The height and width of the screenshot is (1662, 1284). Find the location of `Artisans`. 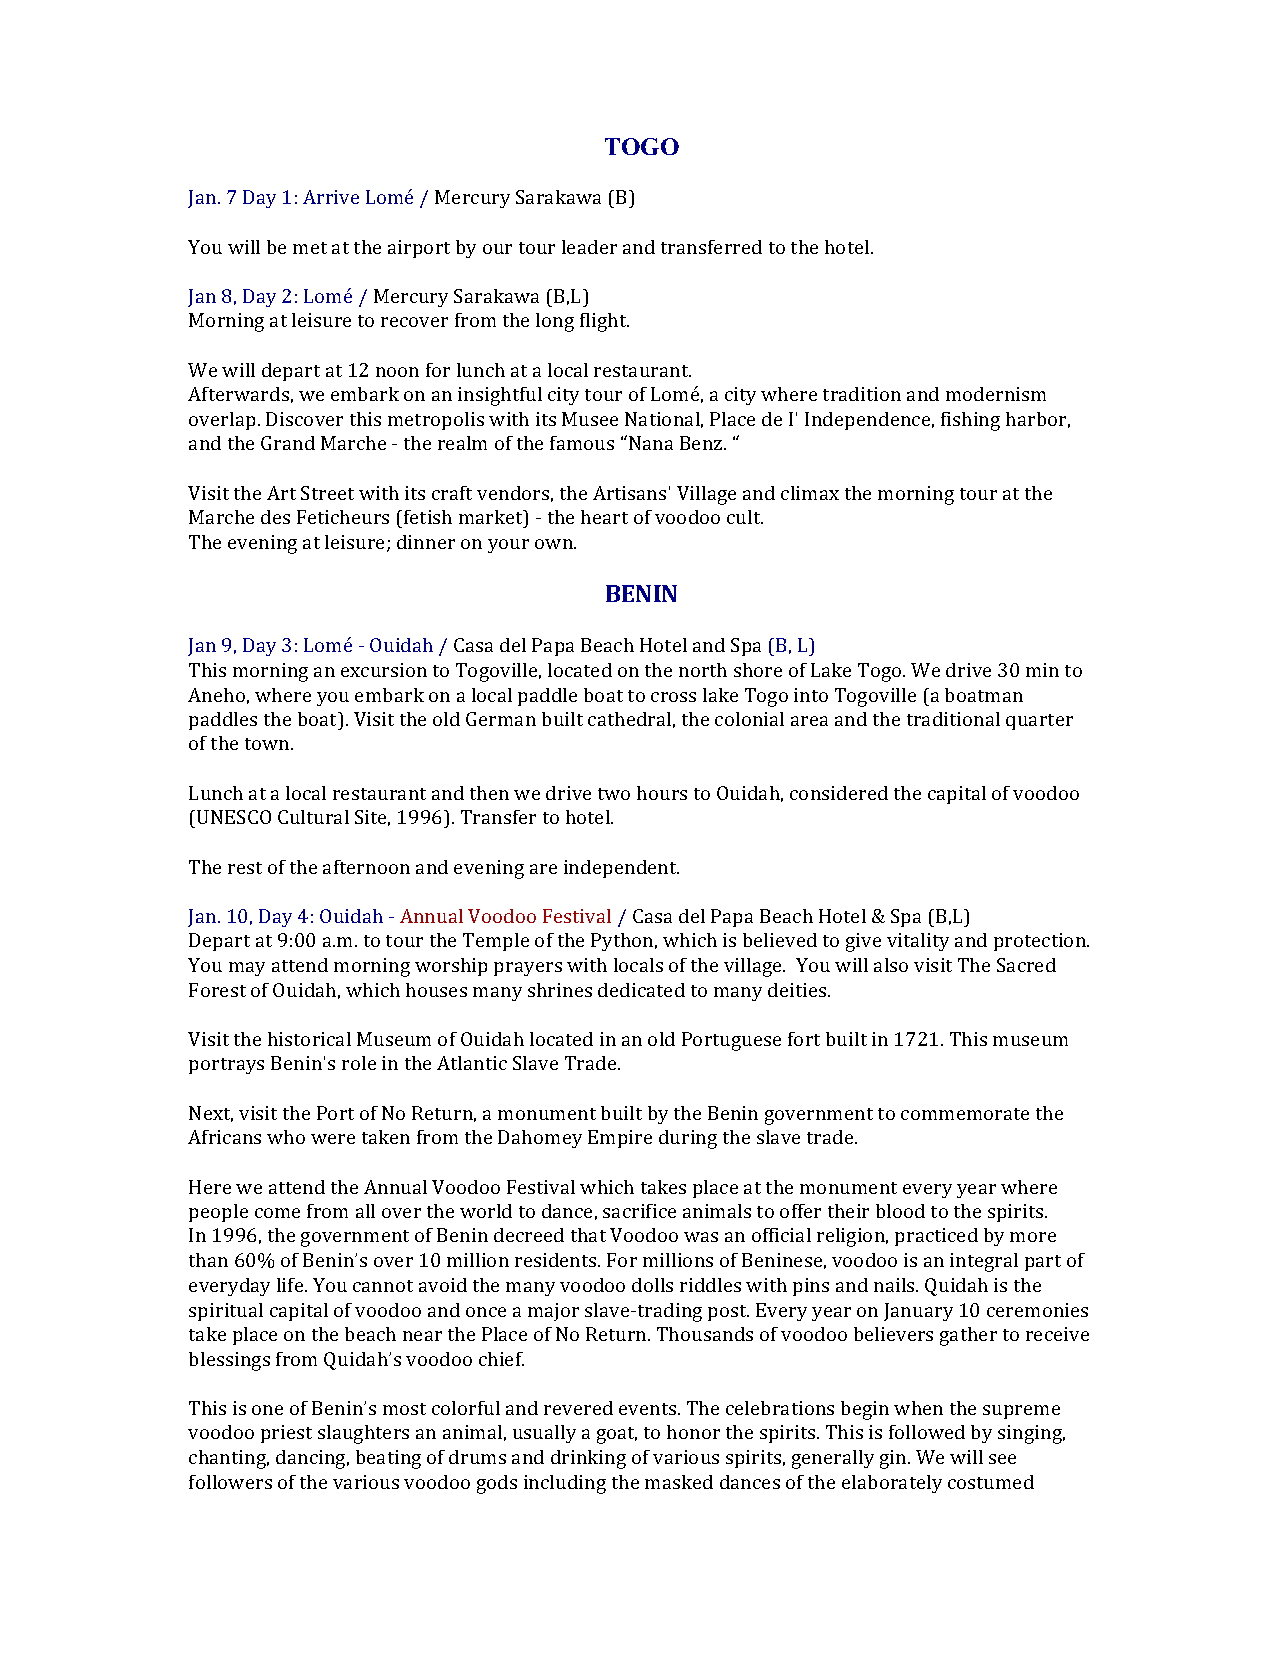

Artisans is located at coordinates (629, 493).
